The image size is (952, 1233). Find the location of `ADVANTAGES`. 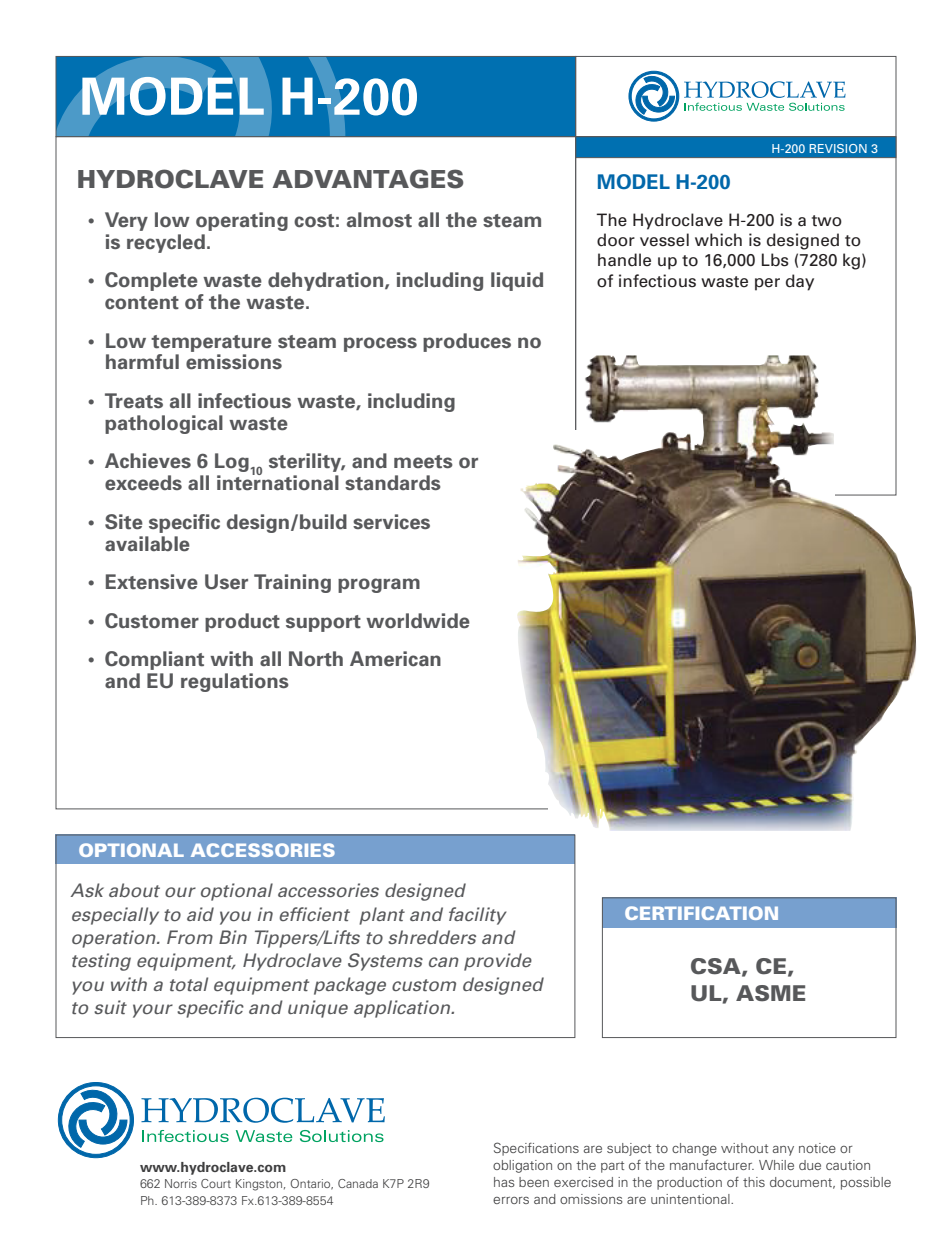

ADVANTAGES is located at coordinates (368, 179).
